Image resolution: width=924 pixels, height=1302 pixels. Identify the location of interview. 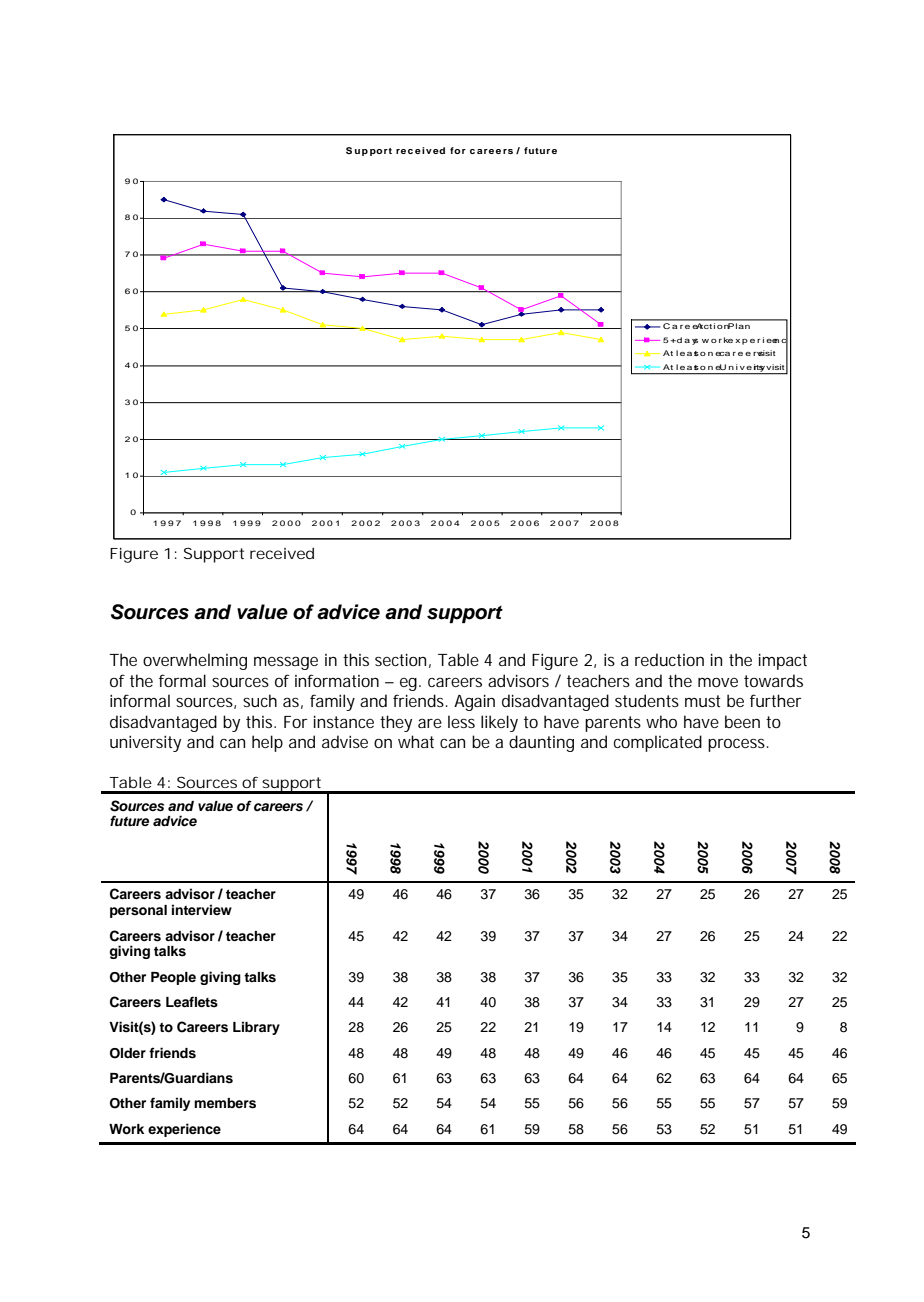
(202, 909).
